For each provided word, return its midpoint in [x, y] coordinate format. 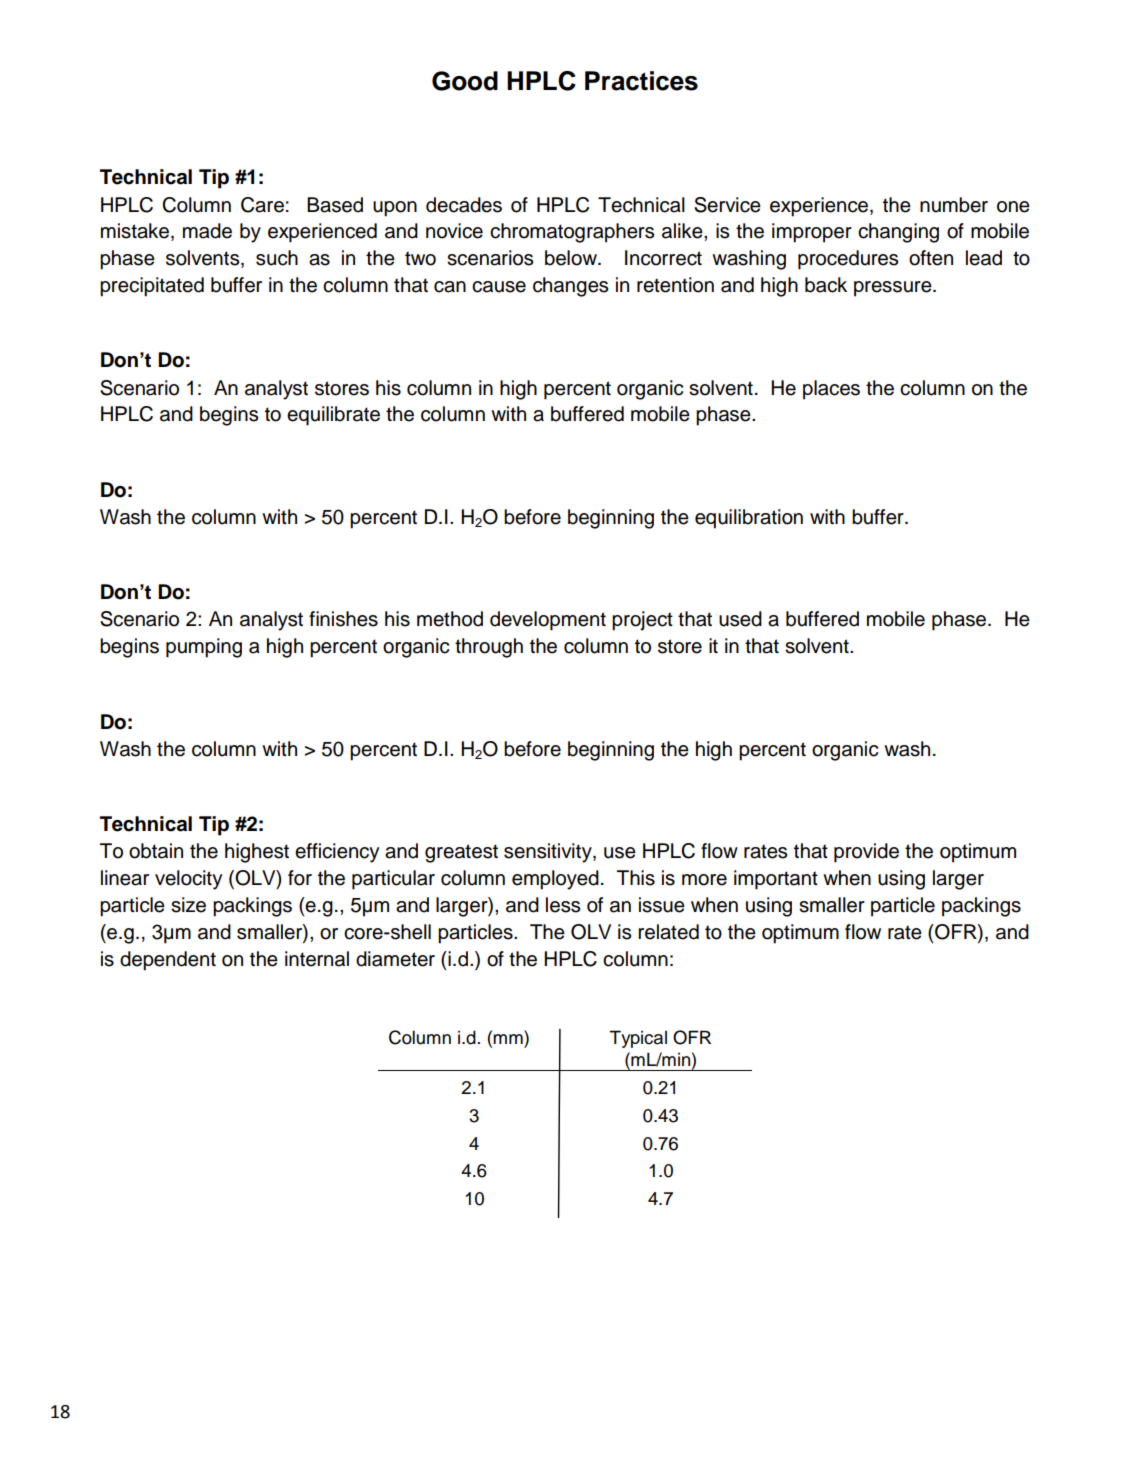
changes [570, 287]
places [831, 390]
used [740, 619]
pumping [204, 648]
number [954, 205]
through [489, 648]
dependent [168, 961]
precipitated [152, 287]
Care [262, 205]
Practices [641, 81]
